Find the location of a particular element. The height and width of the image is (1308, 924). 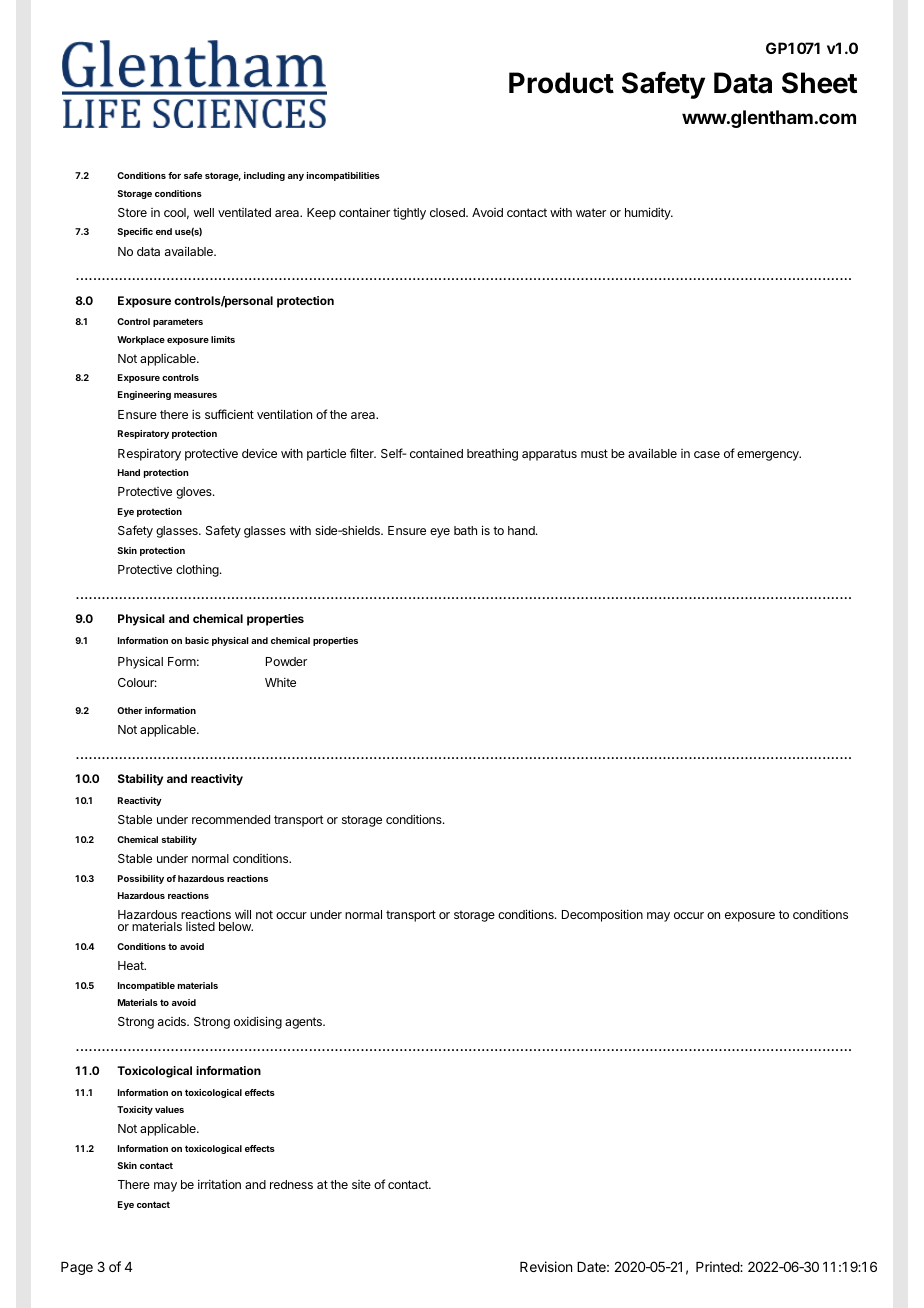

Possibility is located at coordinates (141, 879).
